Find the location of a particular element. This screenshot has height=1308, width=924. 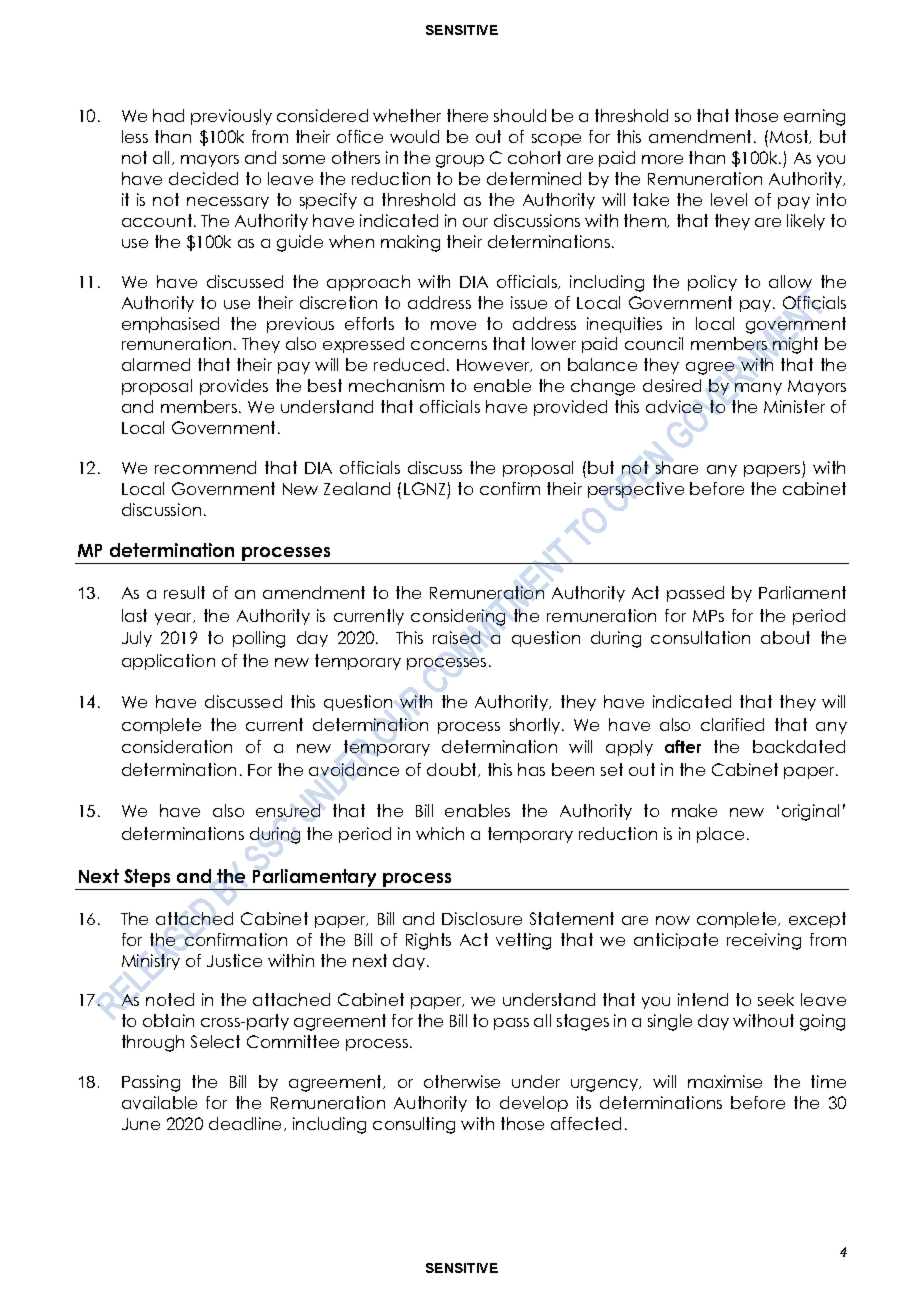

Disclosure is located at coordinates (482, 918).
